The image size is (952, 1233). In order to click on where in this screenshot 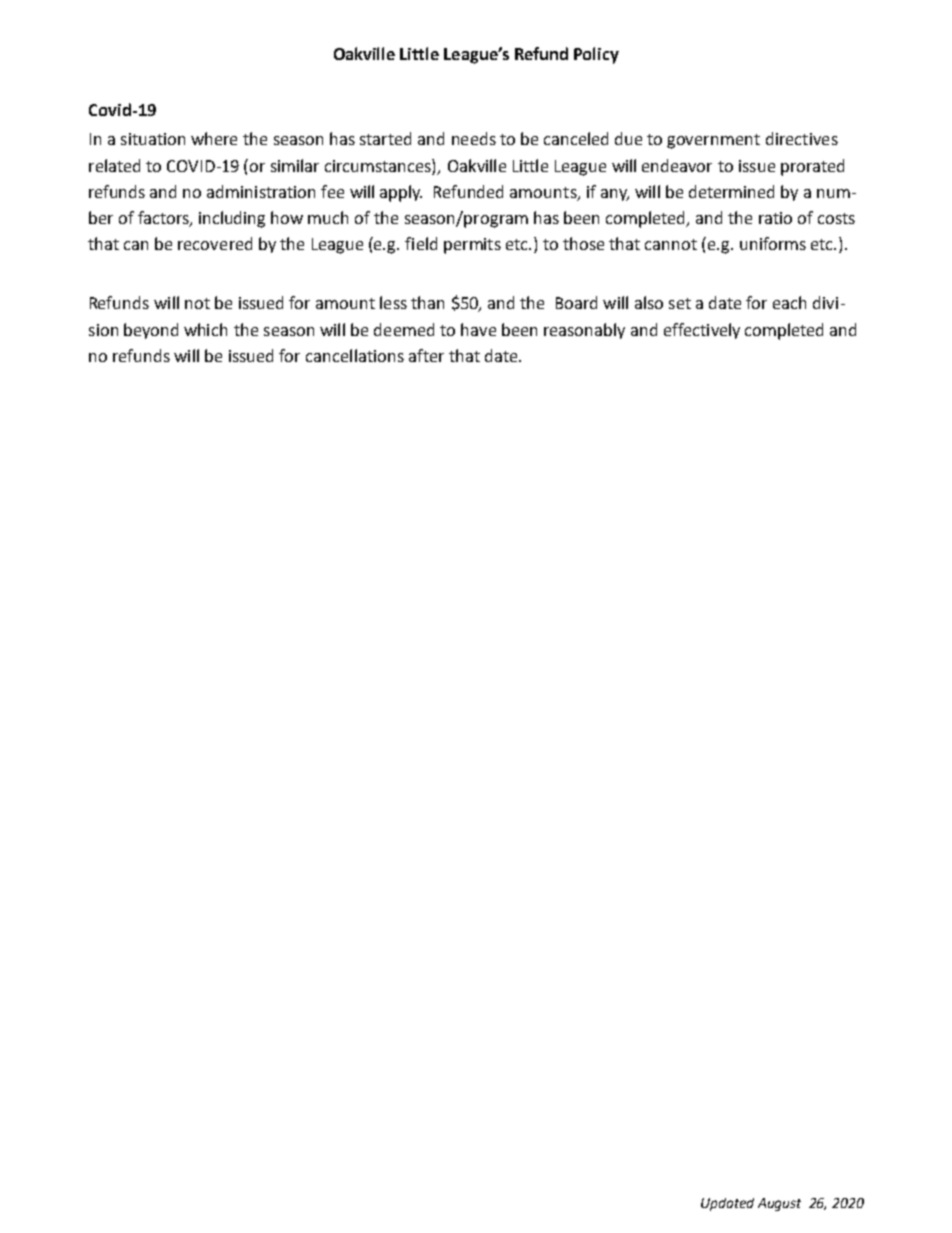, I will do `click(214, 138)`.
